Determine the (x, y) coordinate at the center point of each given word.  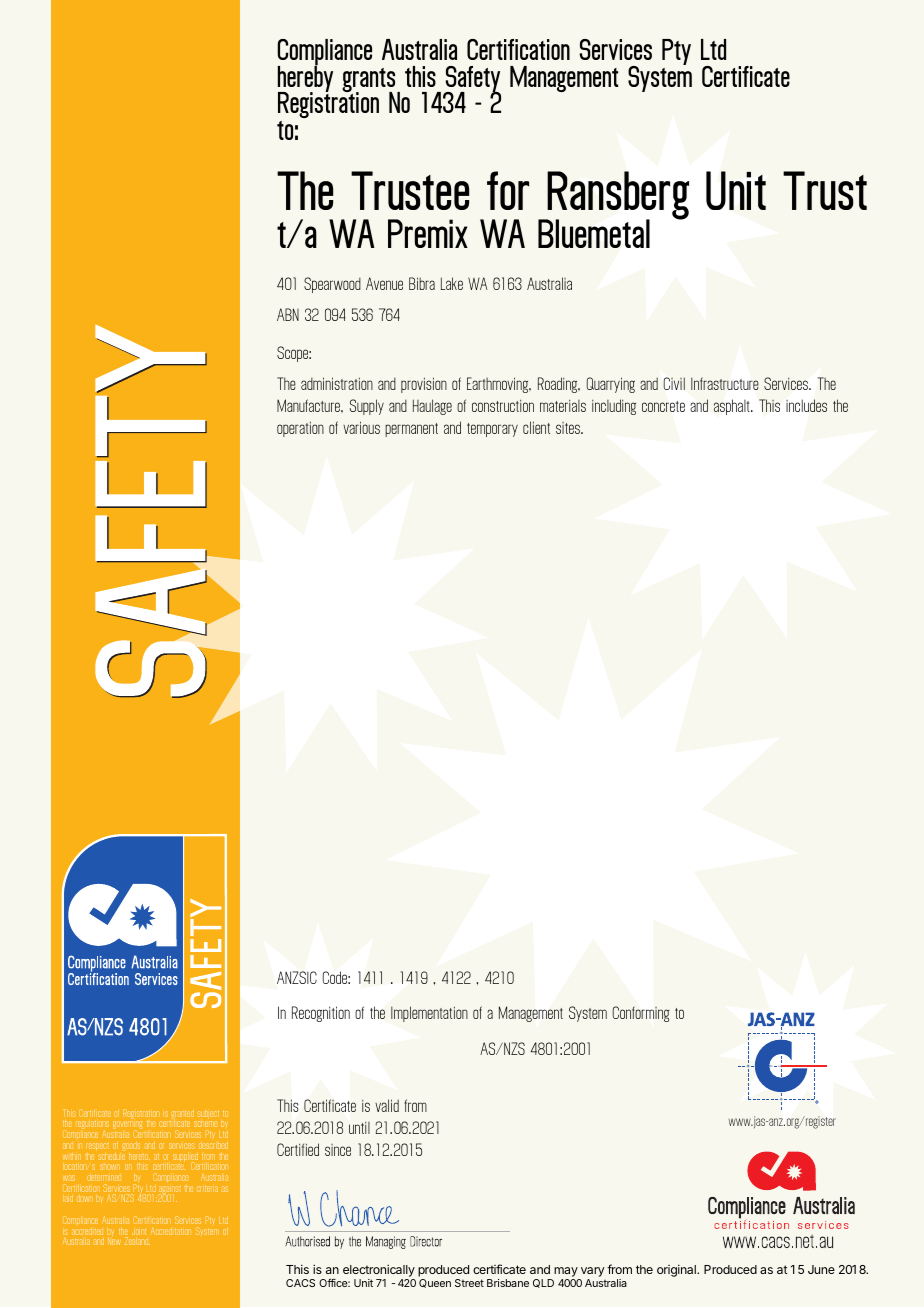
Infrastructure (725, 383)
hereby (305, 79)
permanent (411, 430)
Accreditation (171, 1231)
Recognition (321, 1014)
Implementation (429, 1014)
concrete (663, 406)
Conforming (641, 1014)
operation (300, 429)
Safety (472, 80)
